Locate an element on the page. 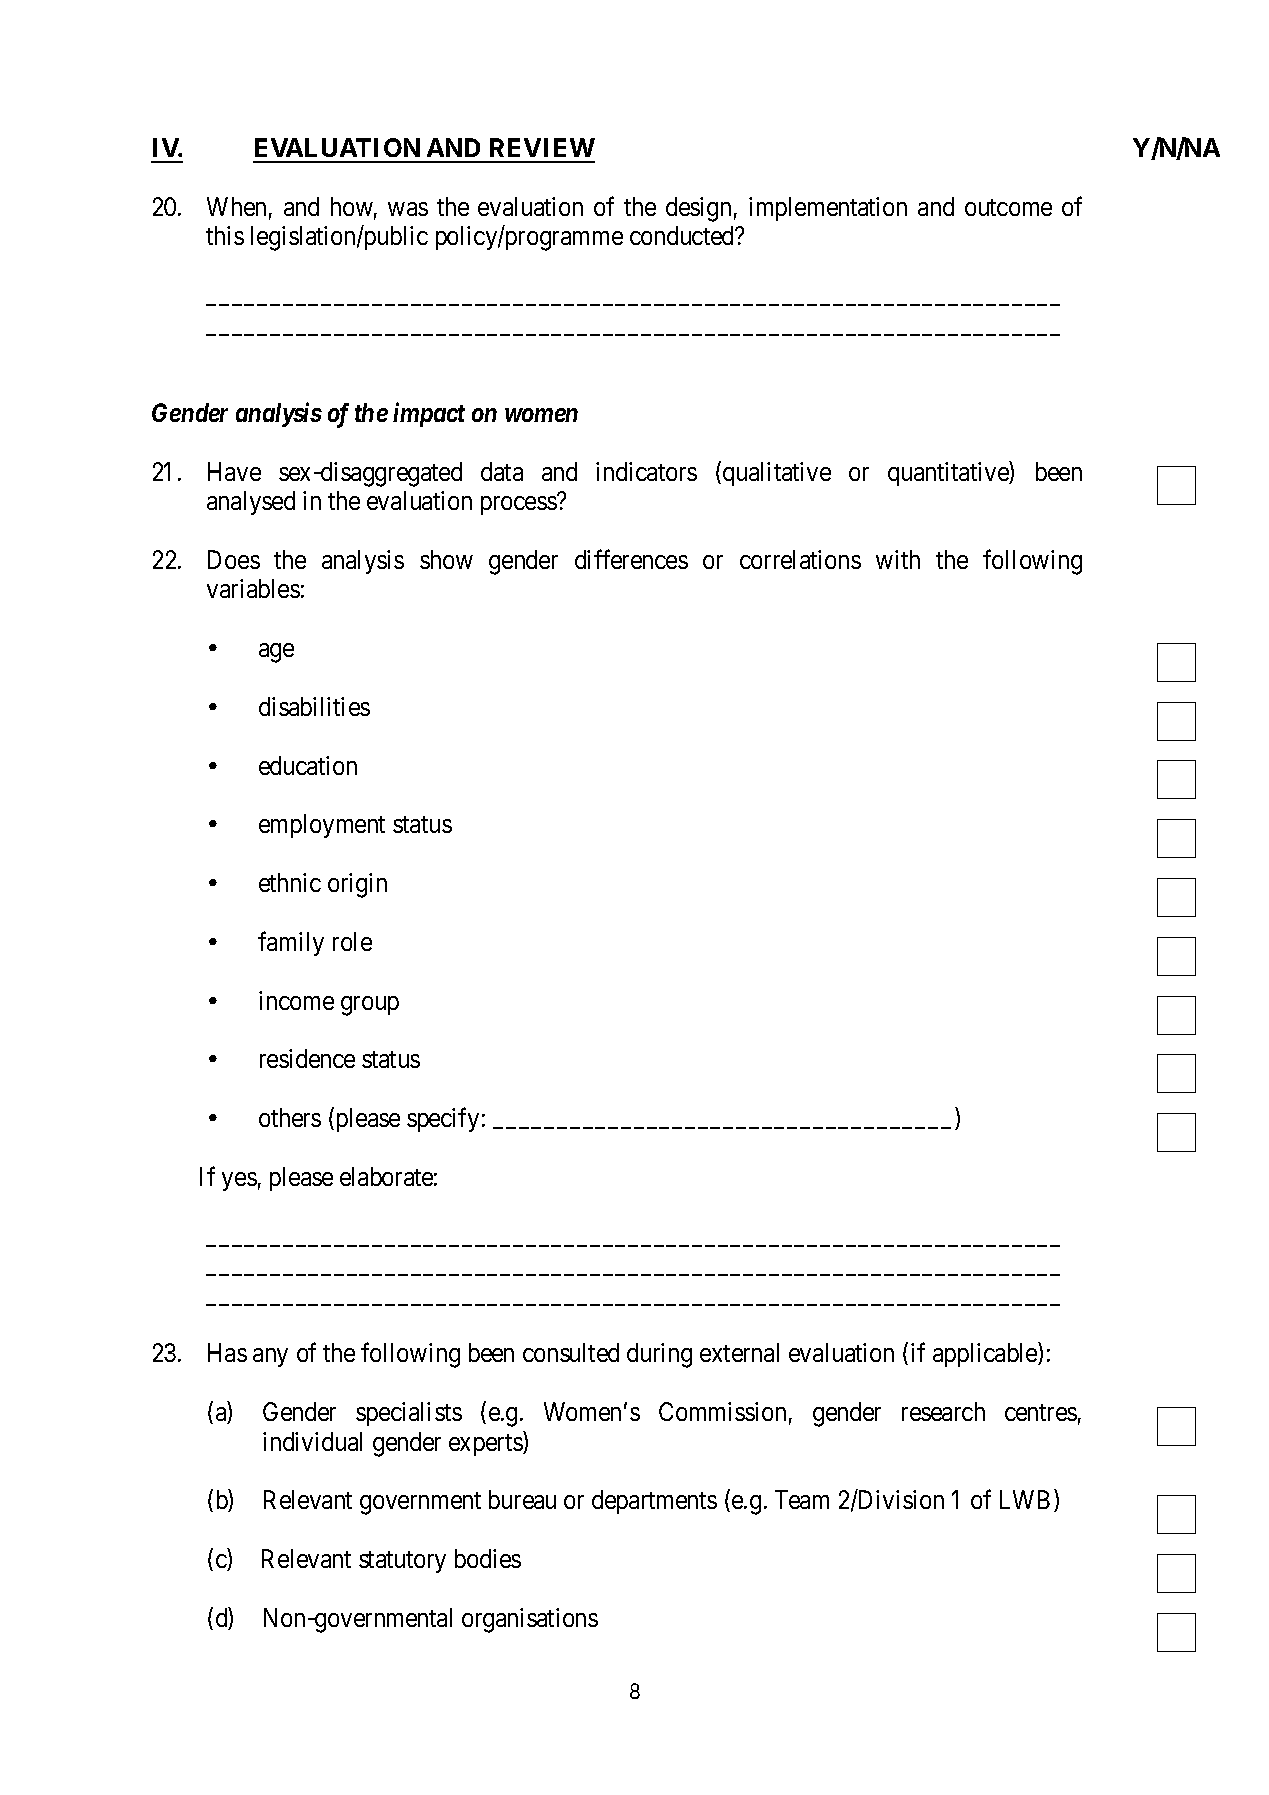 This page has height=1795, width=1269. statutory is located at coordinates (402, 1562).
